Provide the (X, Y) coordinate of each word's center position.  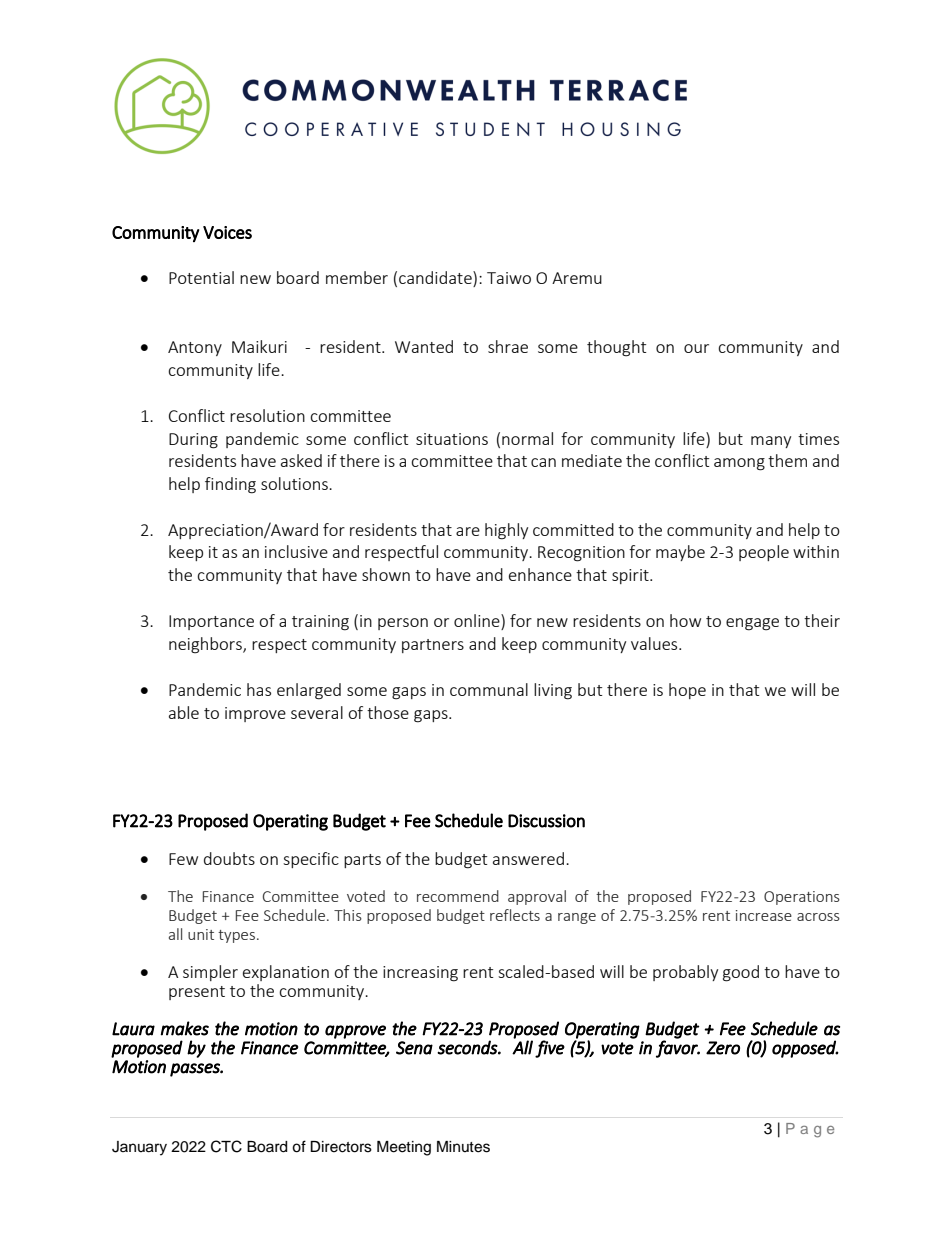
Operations (802, 898)
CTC (226, 1146)
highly (506, 531)
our (696, 348)
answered (528, 858)
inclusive (296, 551)
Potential (201, 277)
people (764, 553)
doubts (229, 858)
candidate (436, 277)
